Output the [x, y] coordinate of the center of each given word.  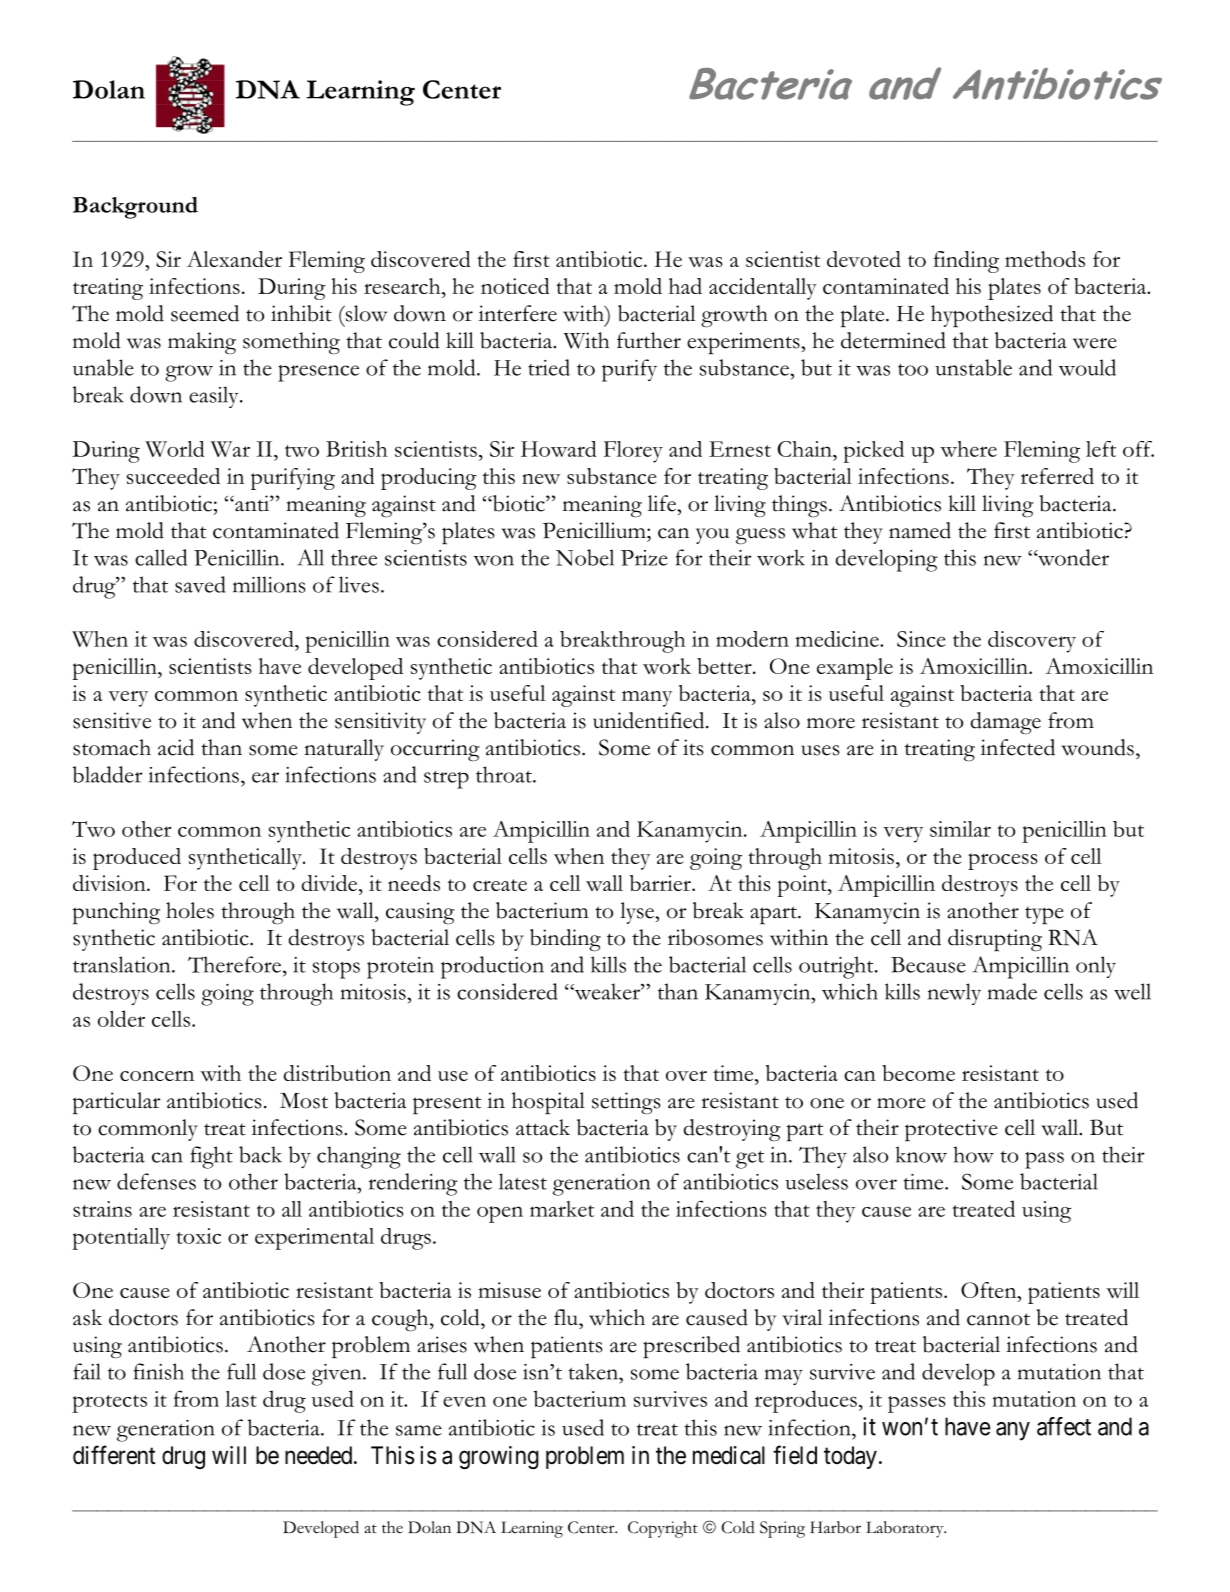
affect [1064, 1426]
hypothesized [992, 316]
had [685, 286]
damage [1006, 723]
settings [626, 1103]
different [114, 1455]
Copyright [663, 1529]
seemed [205, 313]
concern [157, 1075]
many [647, 699]
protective [951, 1130]
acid [176, 747]
